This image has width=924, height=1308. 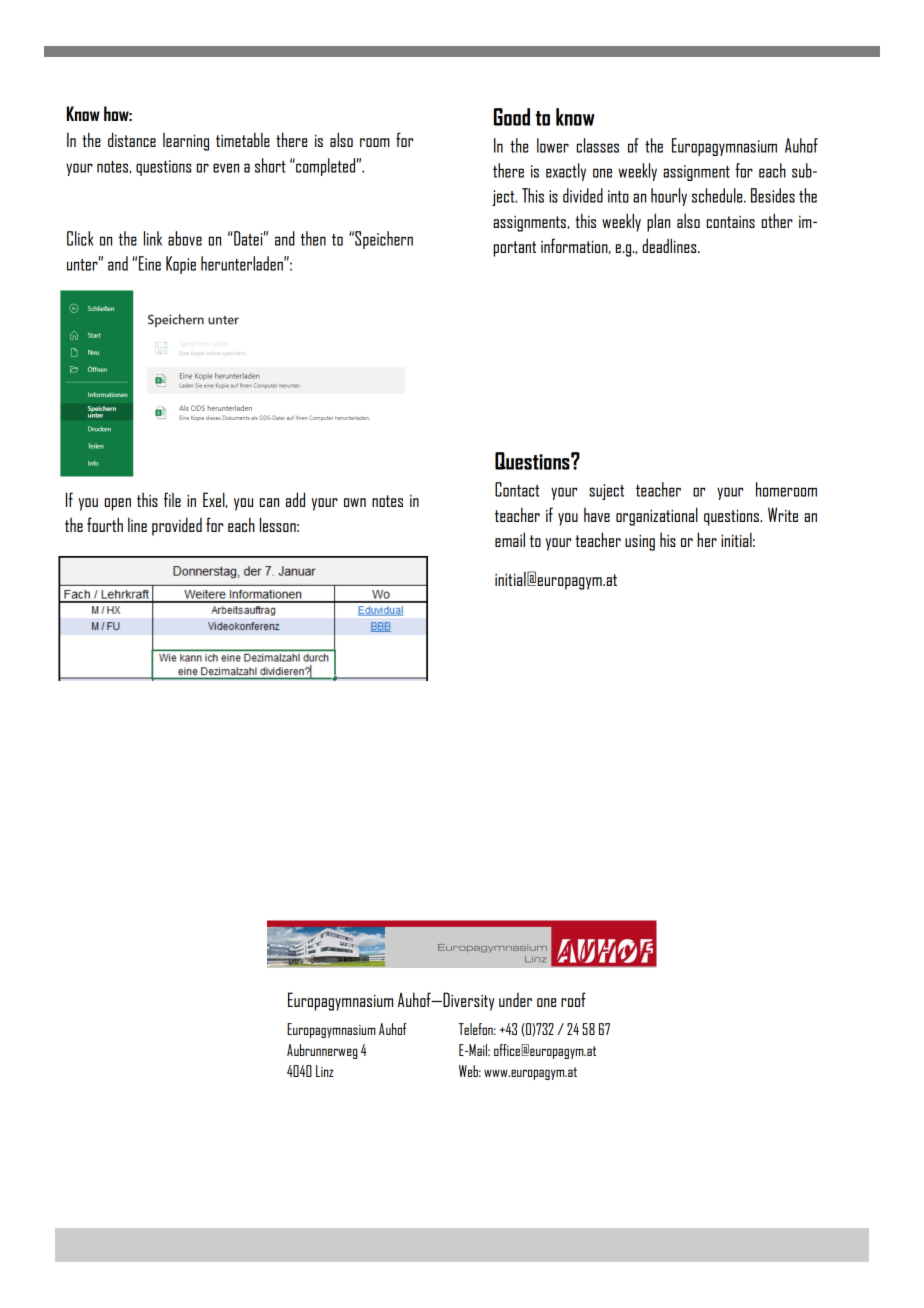 What do you see at coordinates (640, 542) in the image?
I see `using` at bounding box center [640, 542].
